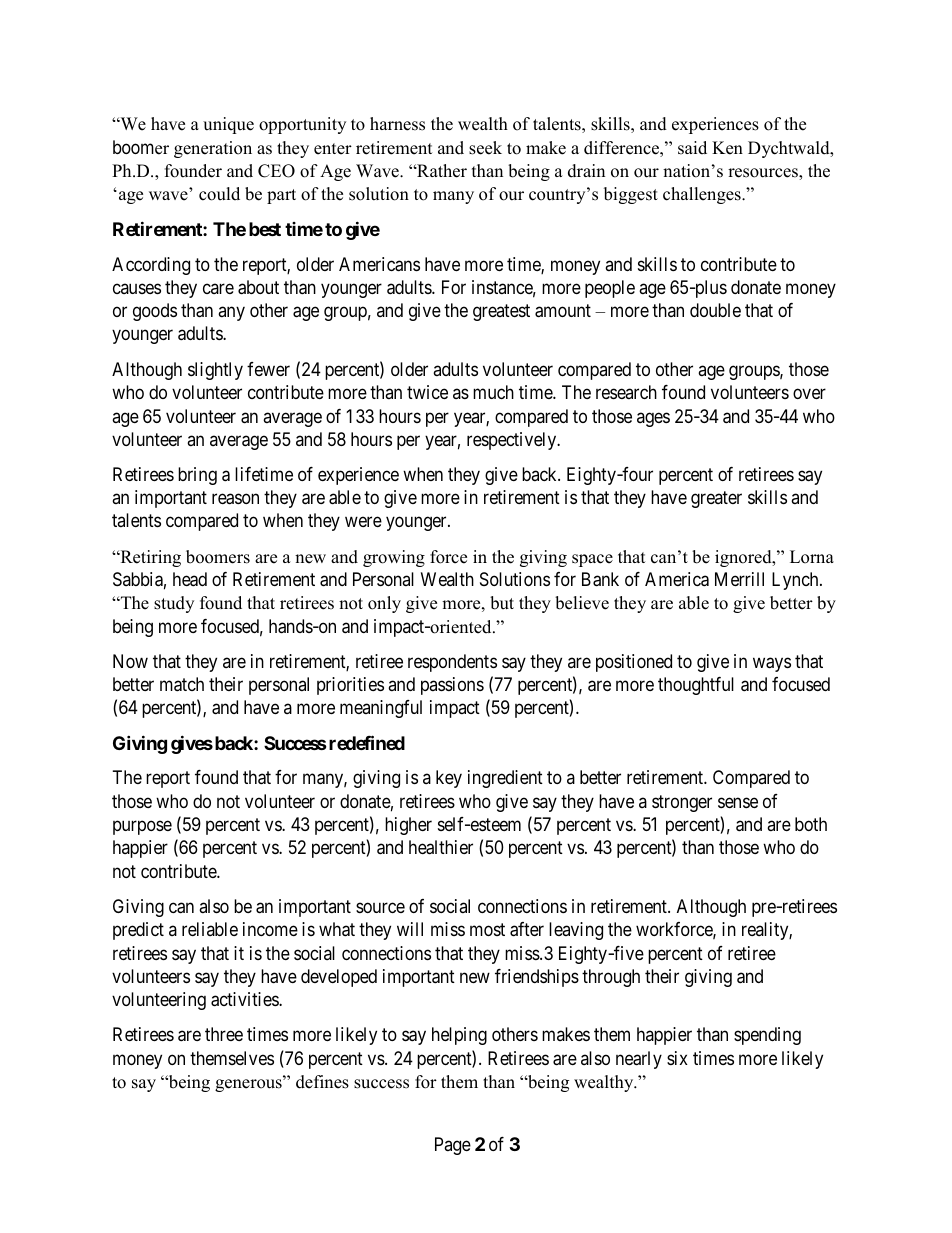 The image size is (952, 1233). Describe the element at coordinates (453, 1146) in the image. I see `Page` at that location.
